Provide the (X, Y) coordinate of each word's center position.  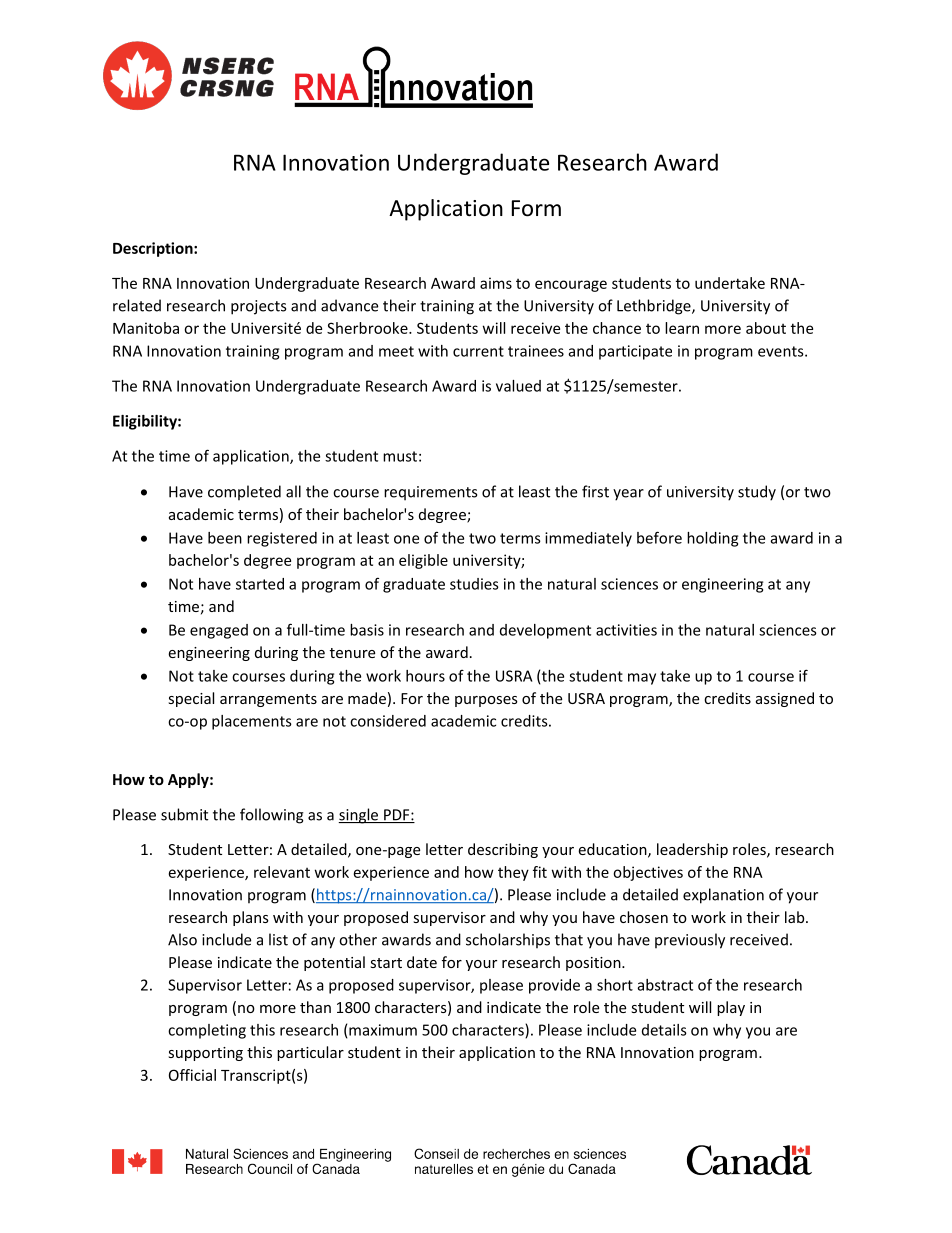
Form (536, 208)
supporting (205, 1054)
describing (503, 850)
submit (184, 814)
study (757, 493)
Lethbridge (655, 307)
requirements (430, 493)
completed (244, 493)
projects (258, 307)
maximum (383, 1030)
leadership (692, 850)
